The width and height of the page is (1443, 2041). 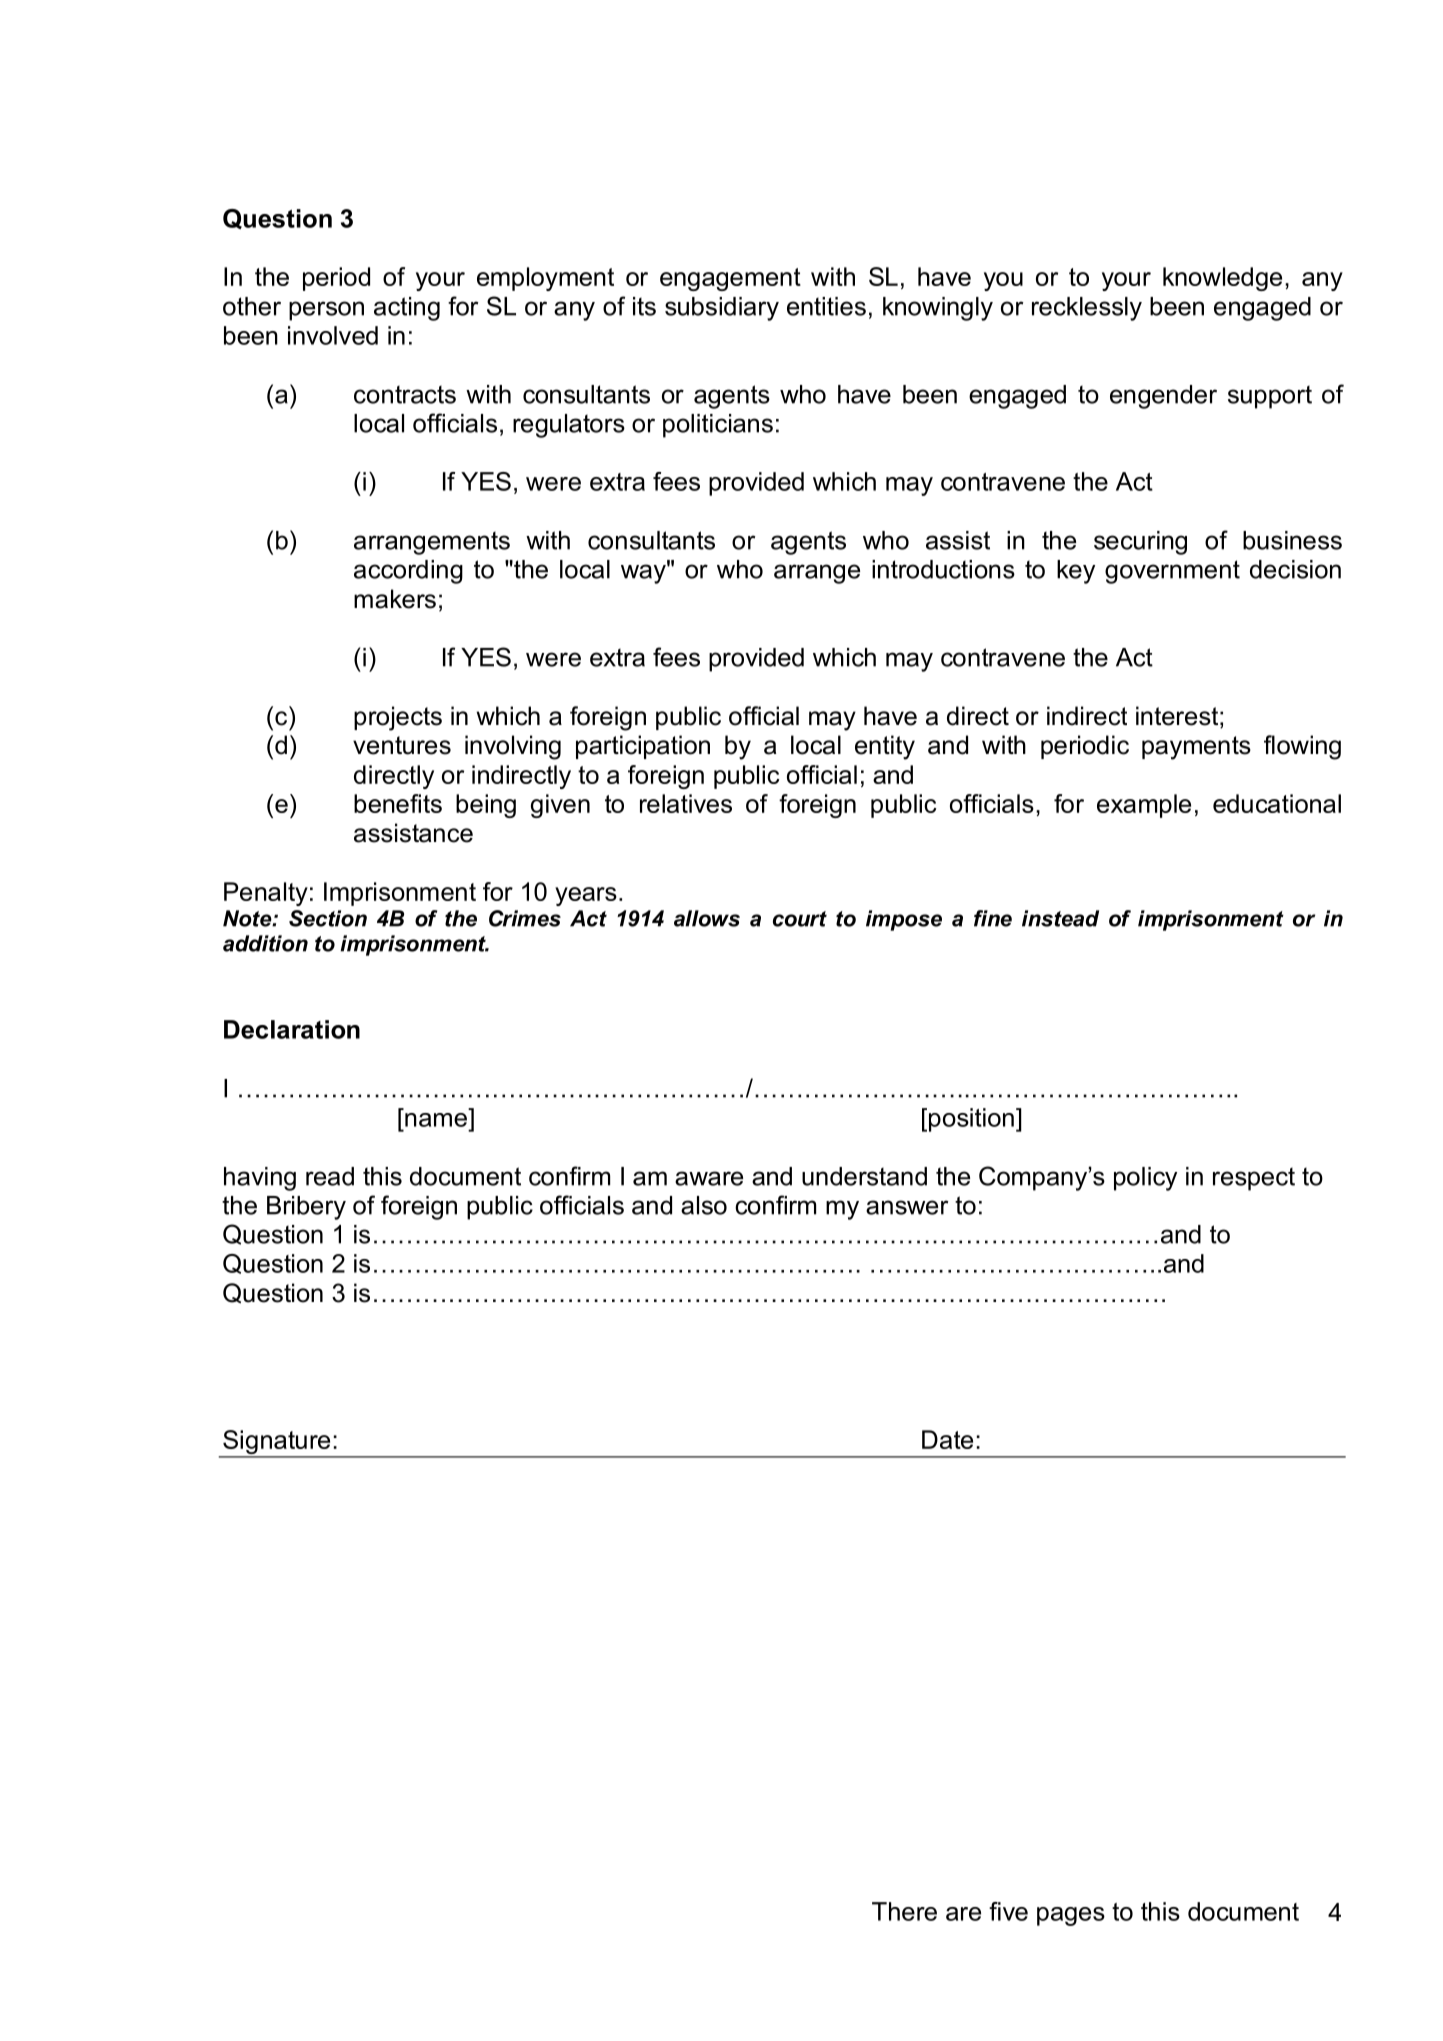 What do you see at coordinates (826, 306) in the page?
I see `entities` at bounding box center [826, 306].
